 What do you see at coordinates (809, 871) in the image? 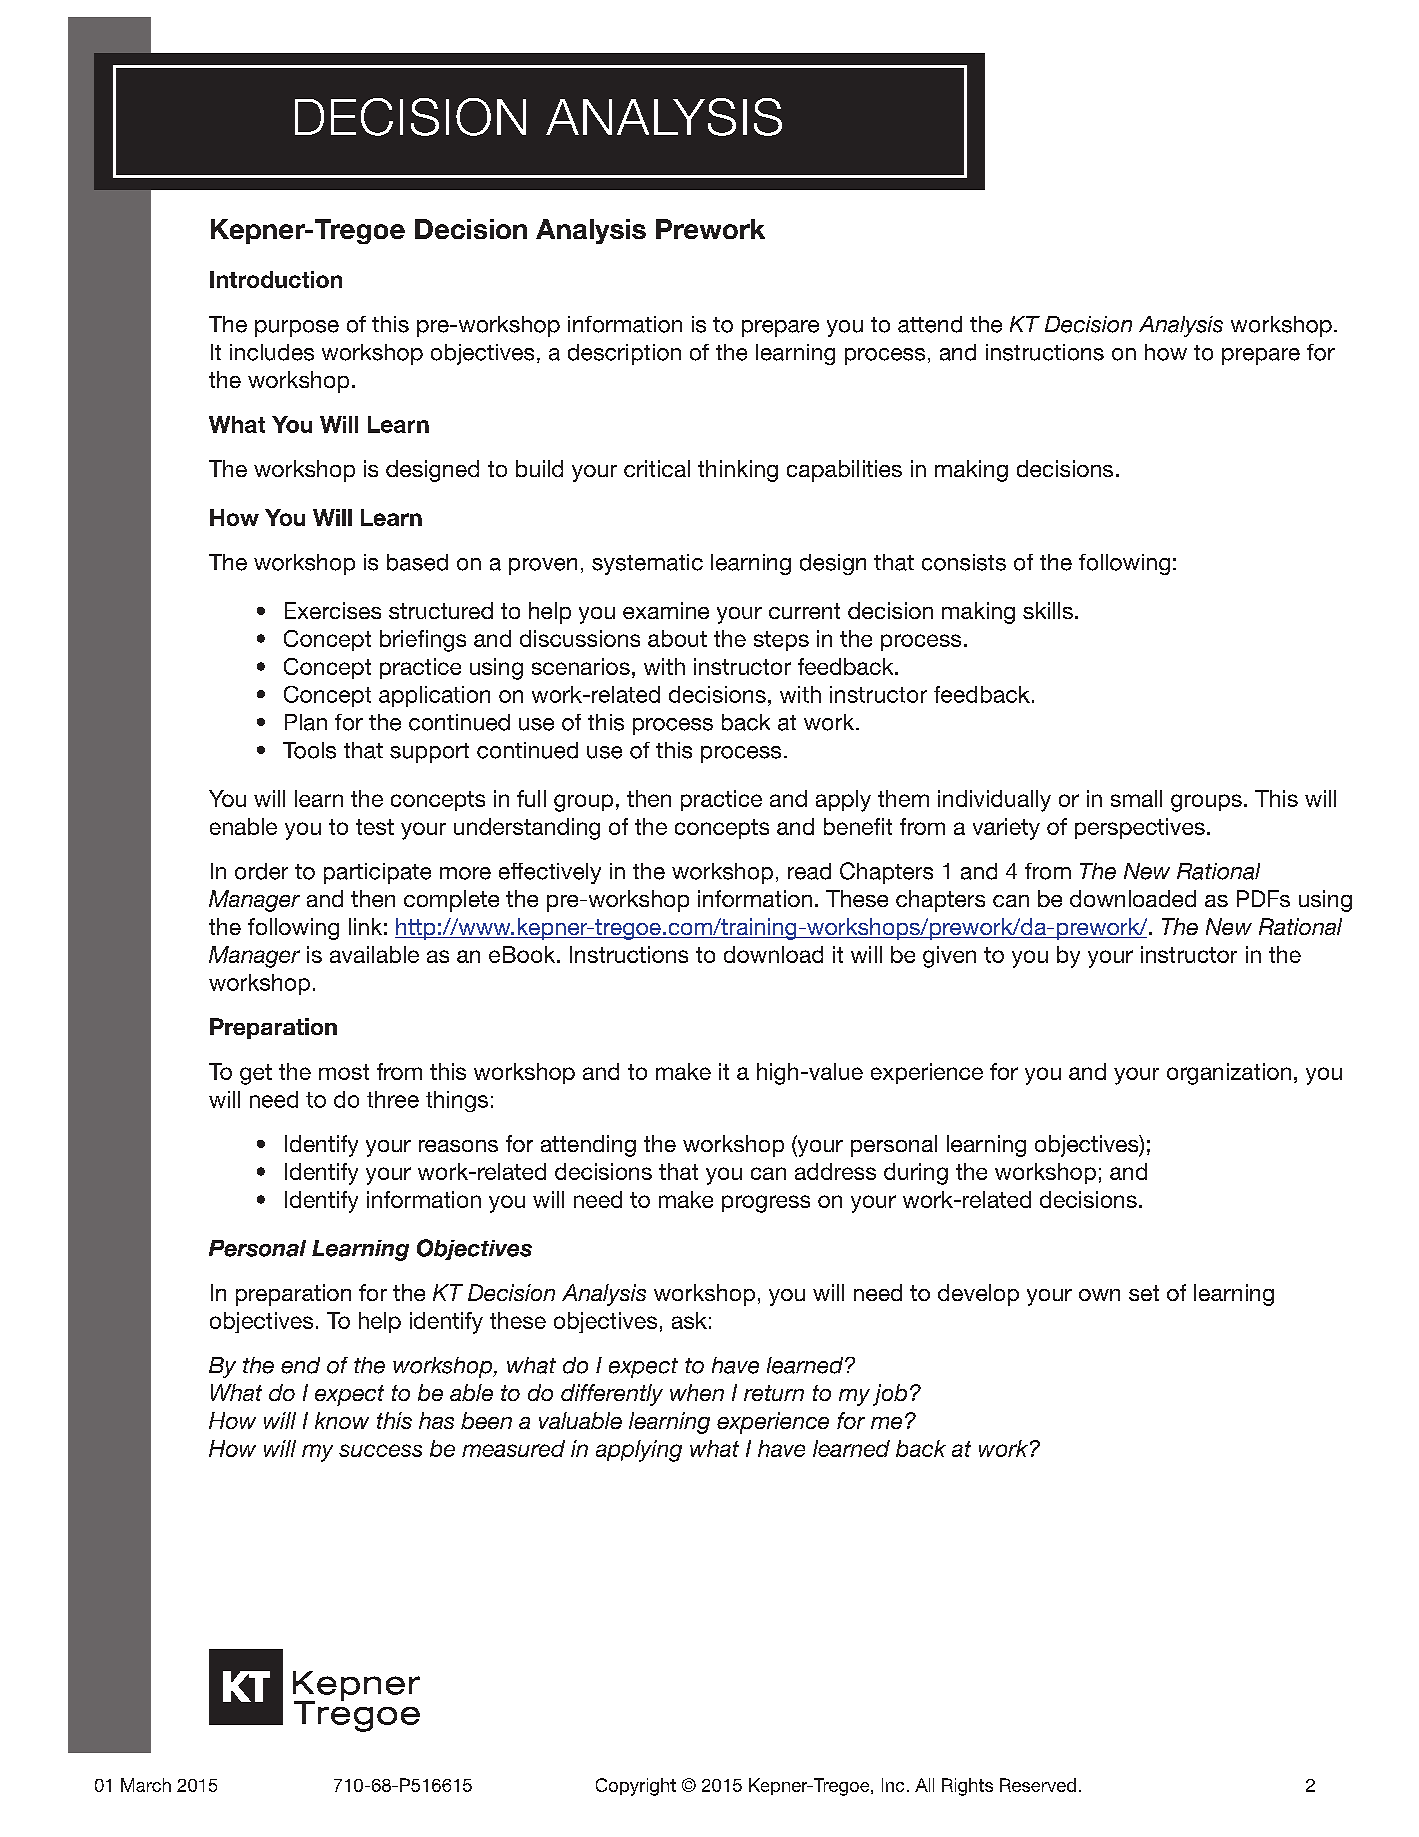
I see `read` at bounding box center [809, 871].
